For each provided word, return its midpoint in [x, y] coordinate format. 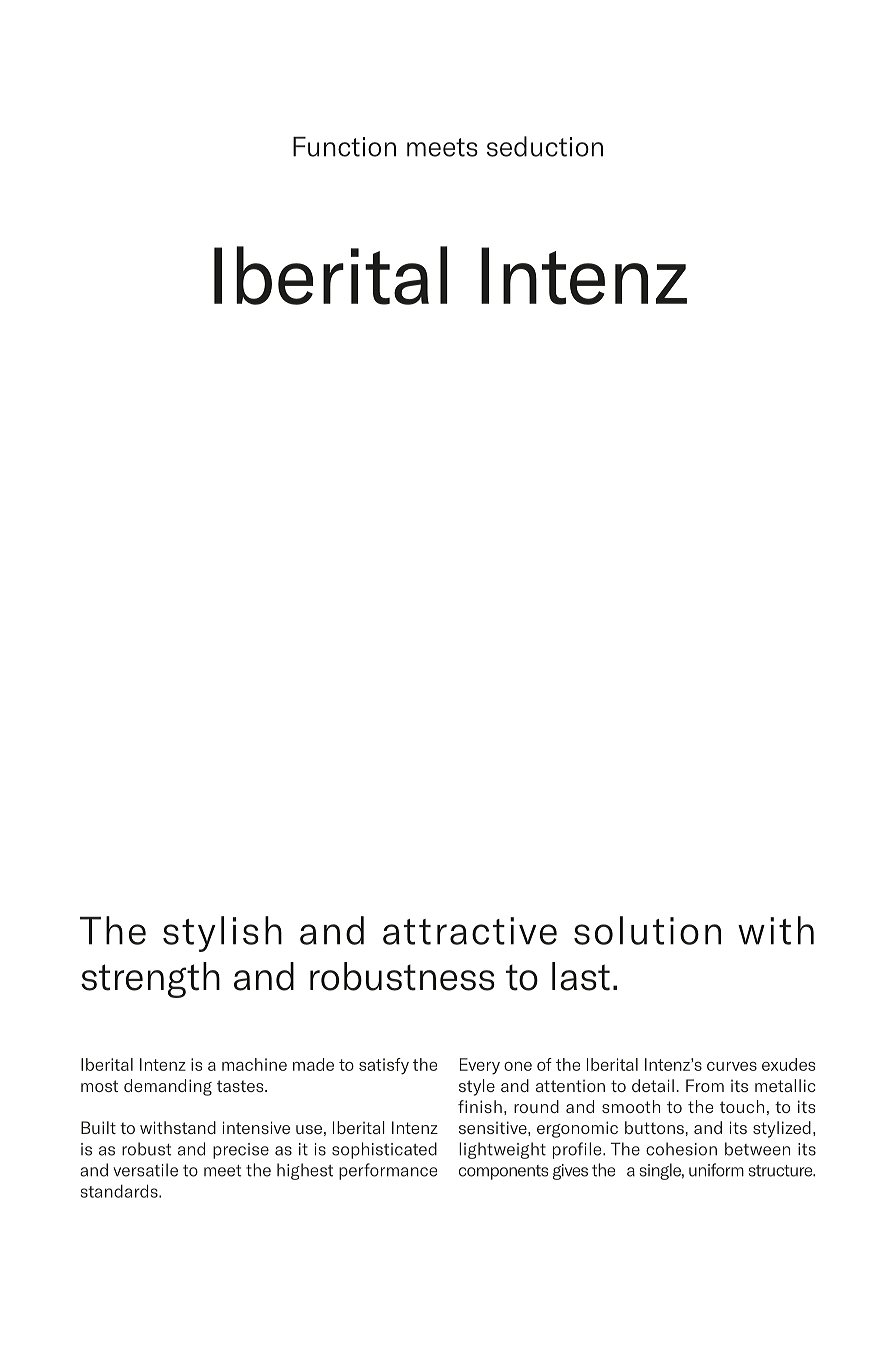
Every [480, 1066]
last [581, 976]
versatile [145, 1170]
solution [647, 930]
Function [344, 147]
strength [150, 980]
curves [732, 1066]
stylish [222, 934]
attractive [470, 931]
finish [480, 1106]
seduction [545, 146]
